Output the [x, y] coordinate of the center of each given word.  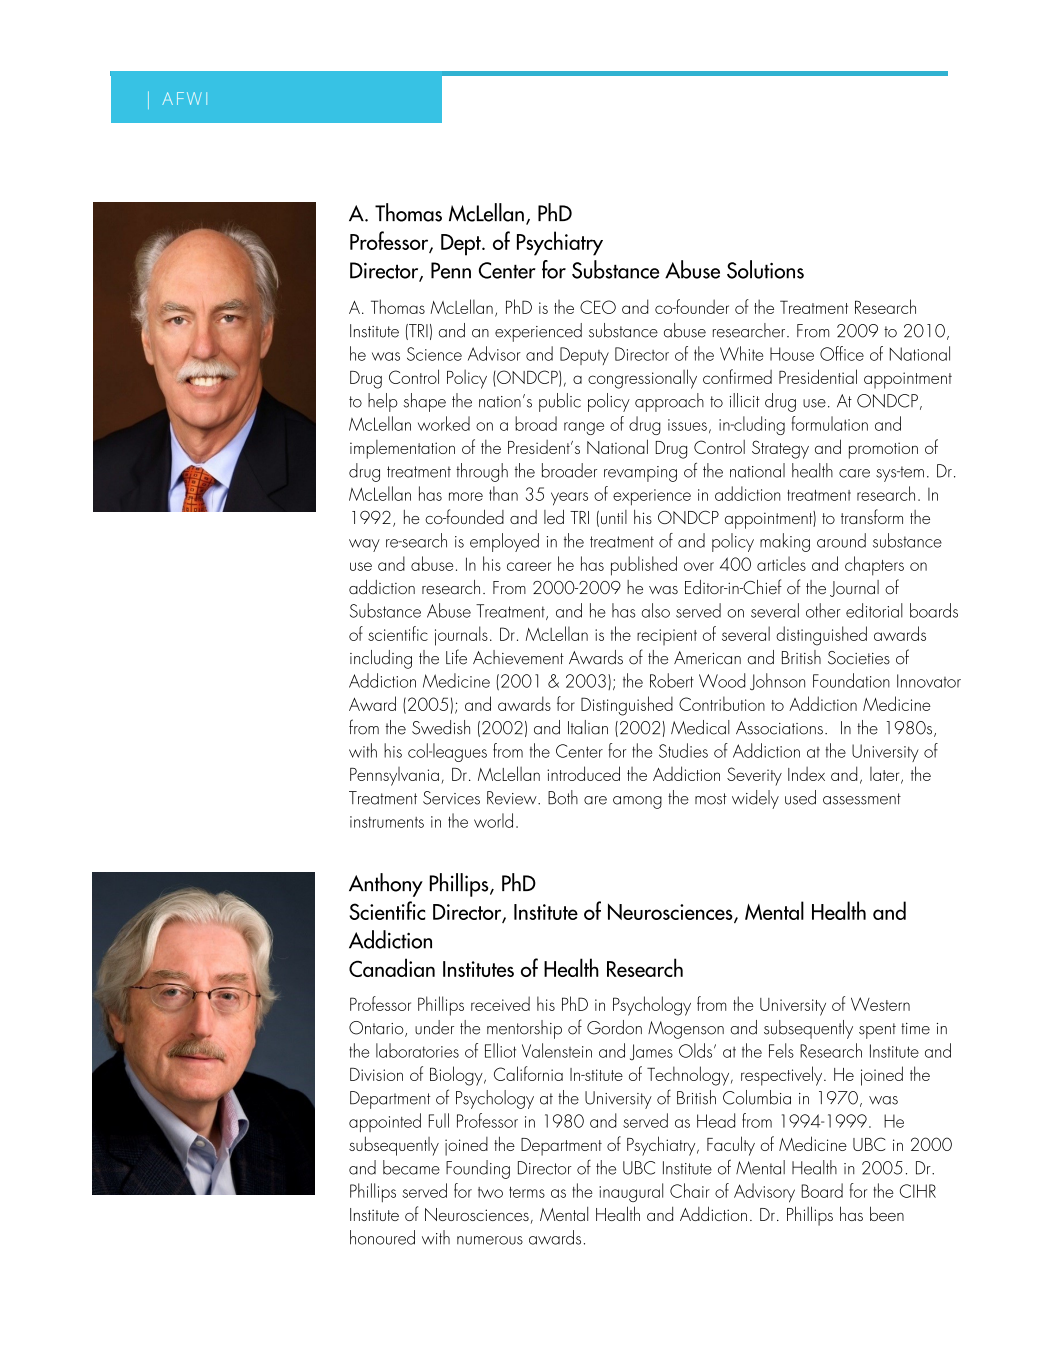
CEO [598, 307]
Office [842, 353]
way [364, 545]
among [637, 802]
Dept [462, 245]
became [411, 1167]
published [644, 566]
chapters [874, 566]
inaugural [631, 1192]
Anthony [386, 885]
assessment [862, 799]
